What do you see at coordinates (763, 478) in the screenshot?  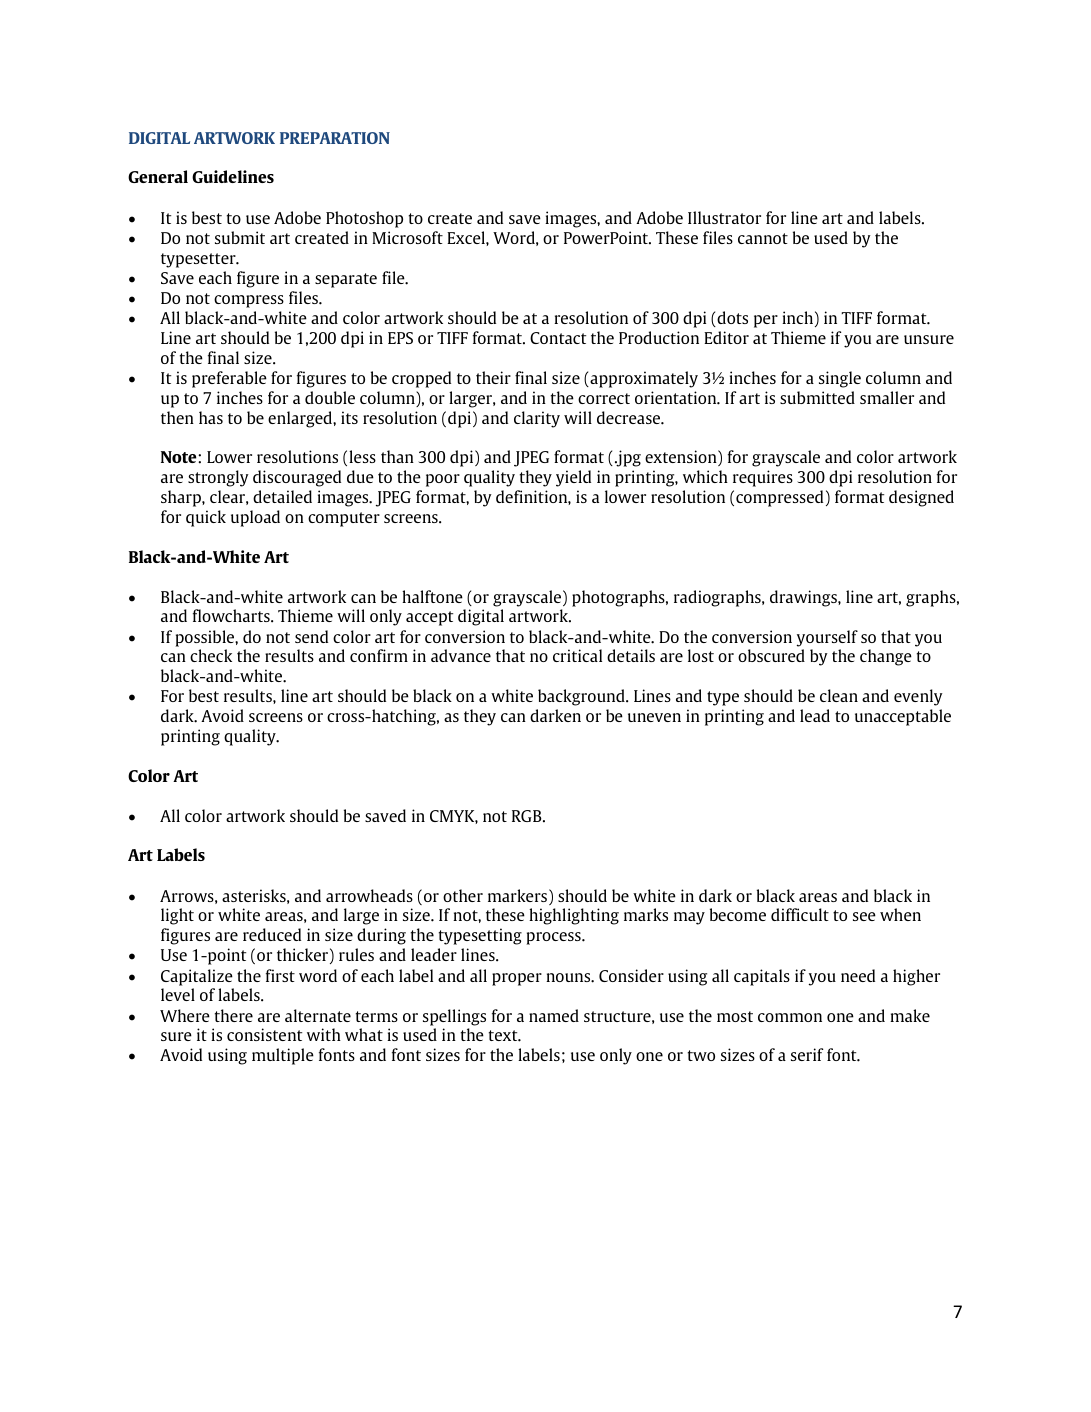 I see `requires` at bounding box center [763, 478].
